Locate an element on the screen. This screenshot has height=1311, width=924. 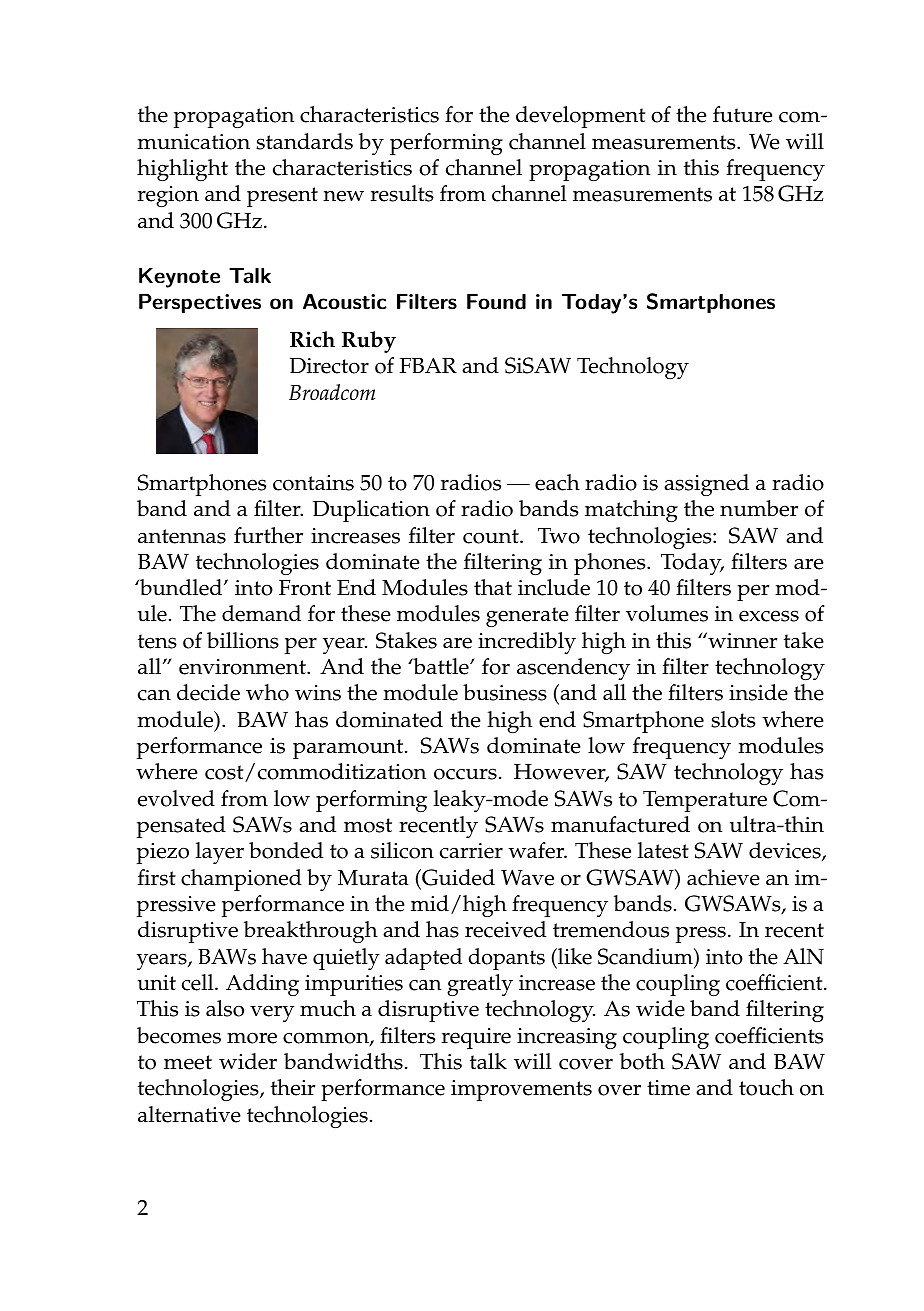
Temperature is located at coordinates (705, 801).
